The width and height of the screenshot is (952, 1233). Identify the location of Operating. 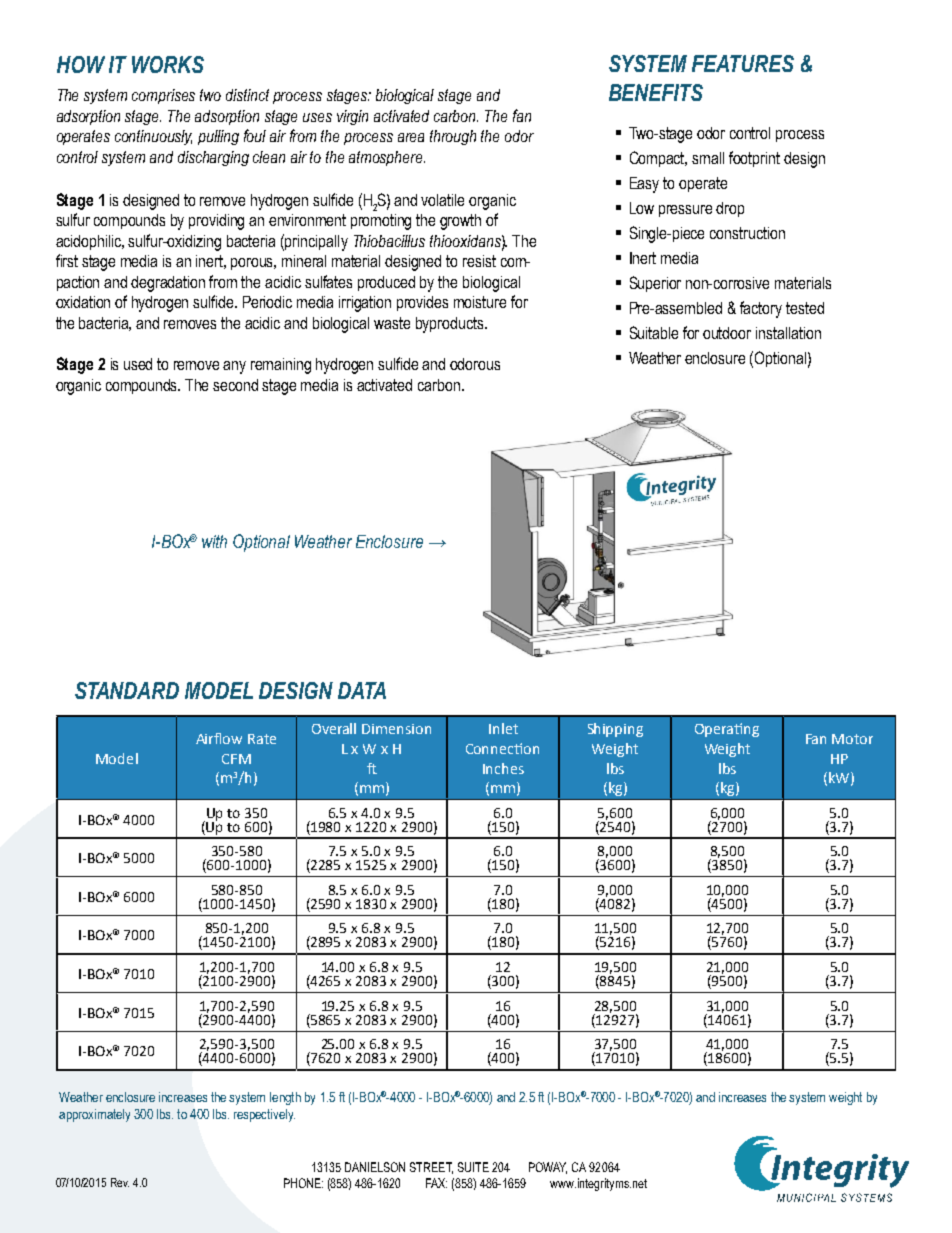
(727, 730).
